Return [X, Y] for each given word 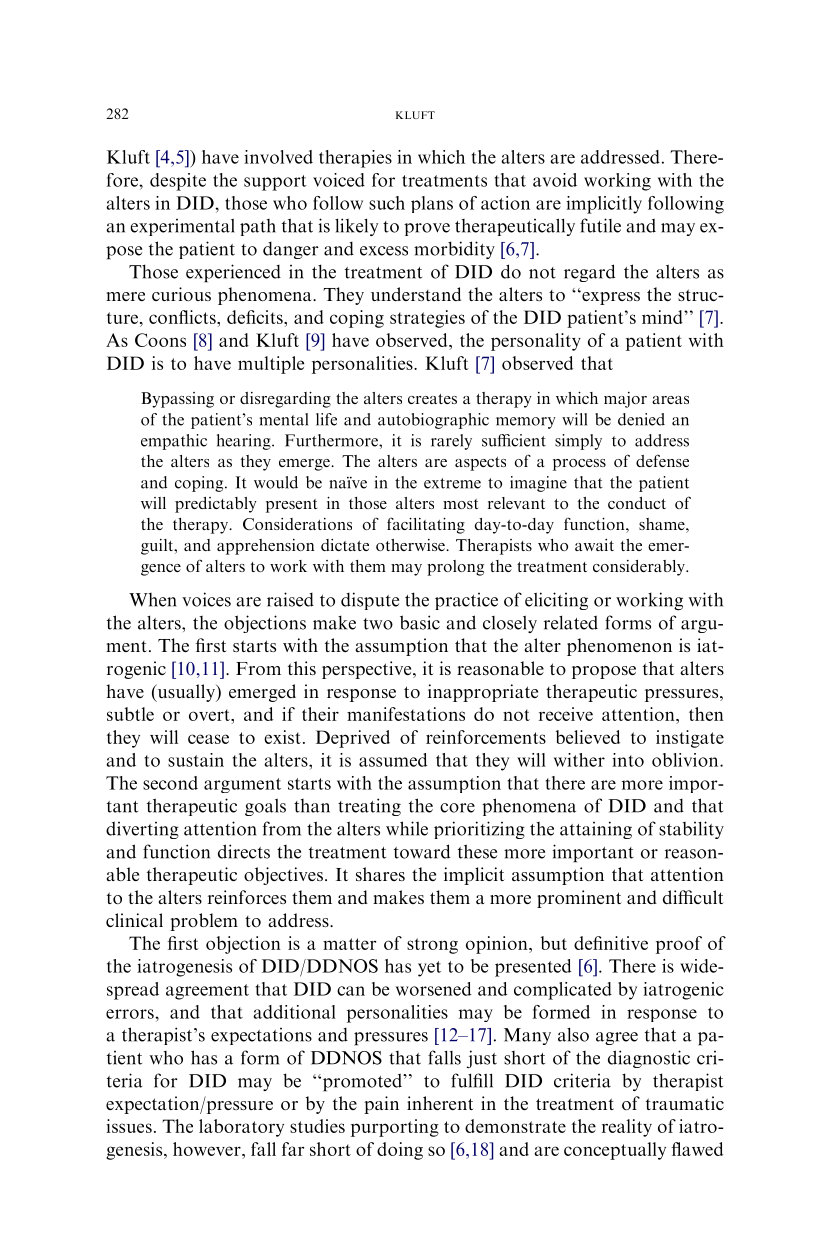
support [275, 183]
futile [600, 225]
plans [432, 204]
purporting [395, 1128]
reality [627, 1128]
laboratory [241, 1128]
